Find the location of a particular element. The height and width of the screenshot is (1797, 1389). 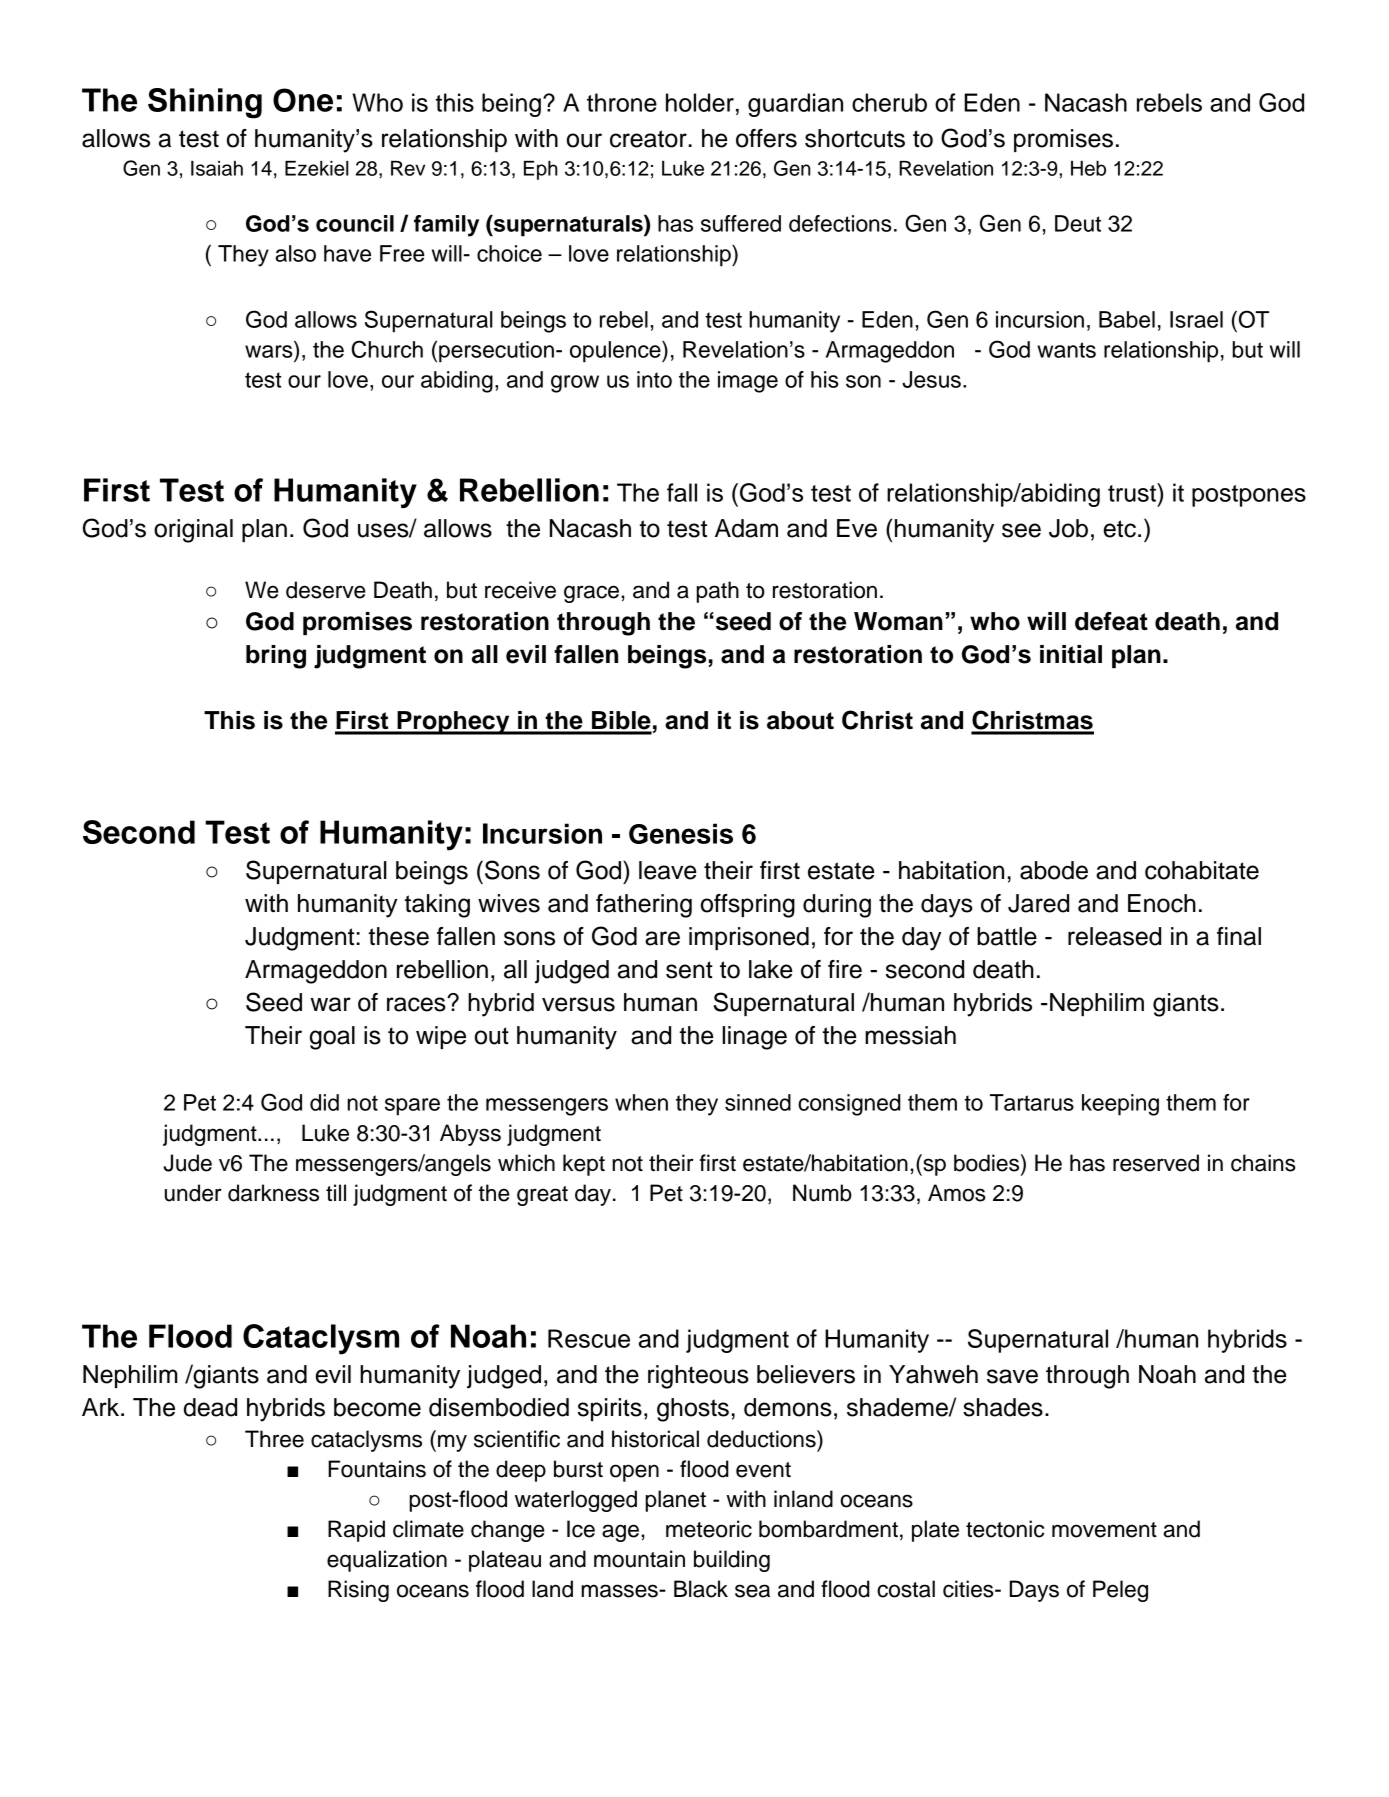

Ezekiel is located at coordinates (316, 168).
